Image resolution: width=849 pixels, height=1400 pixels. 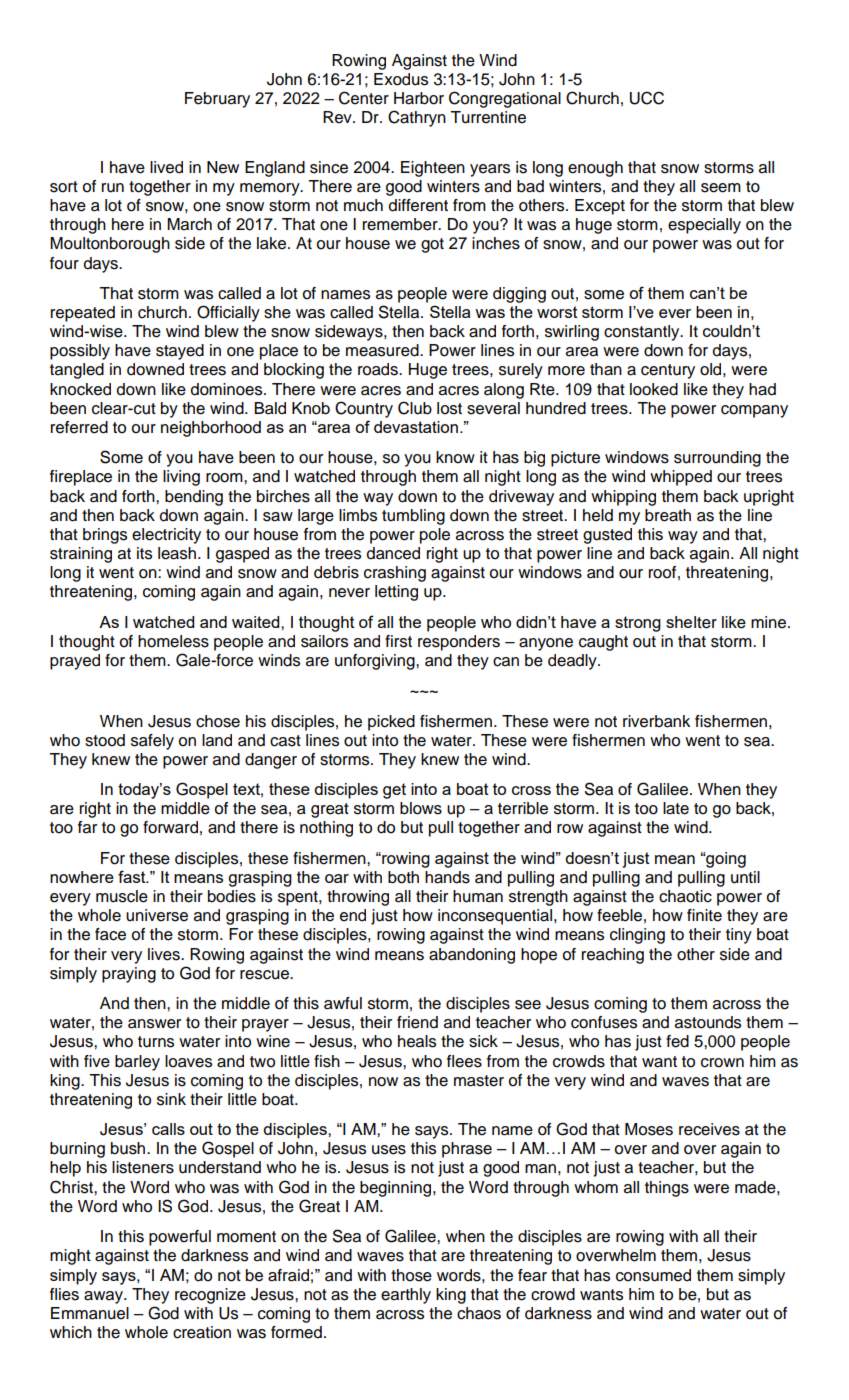 I want to click on UCC, so click(x=647, y=98).
